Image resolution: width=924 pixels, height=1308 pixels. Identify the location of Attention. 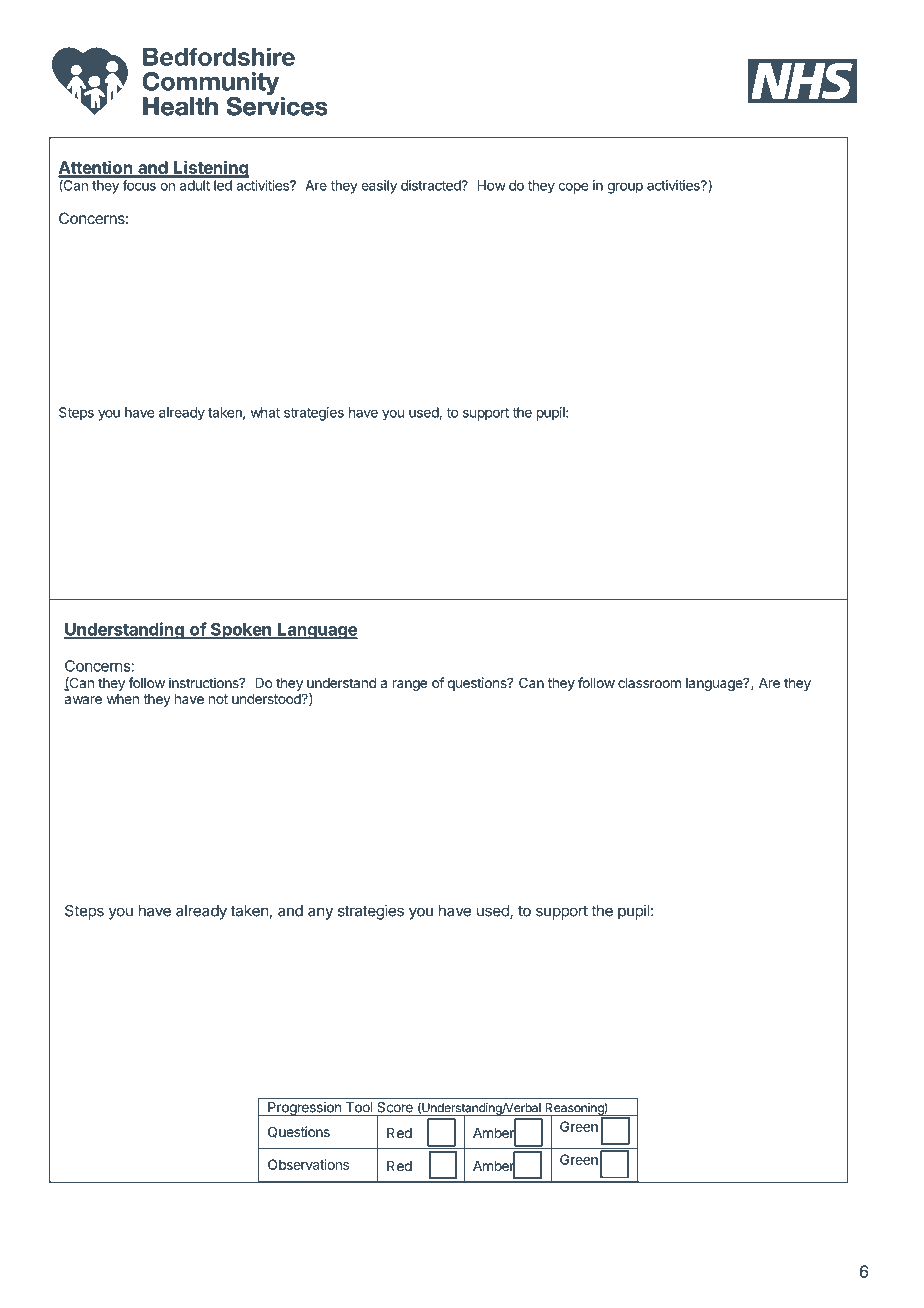
(96, 168).
